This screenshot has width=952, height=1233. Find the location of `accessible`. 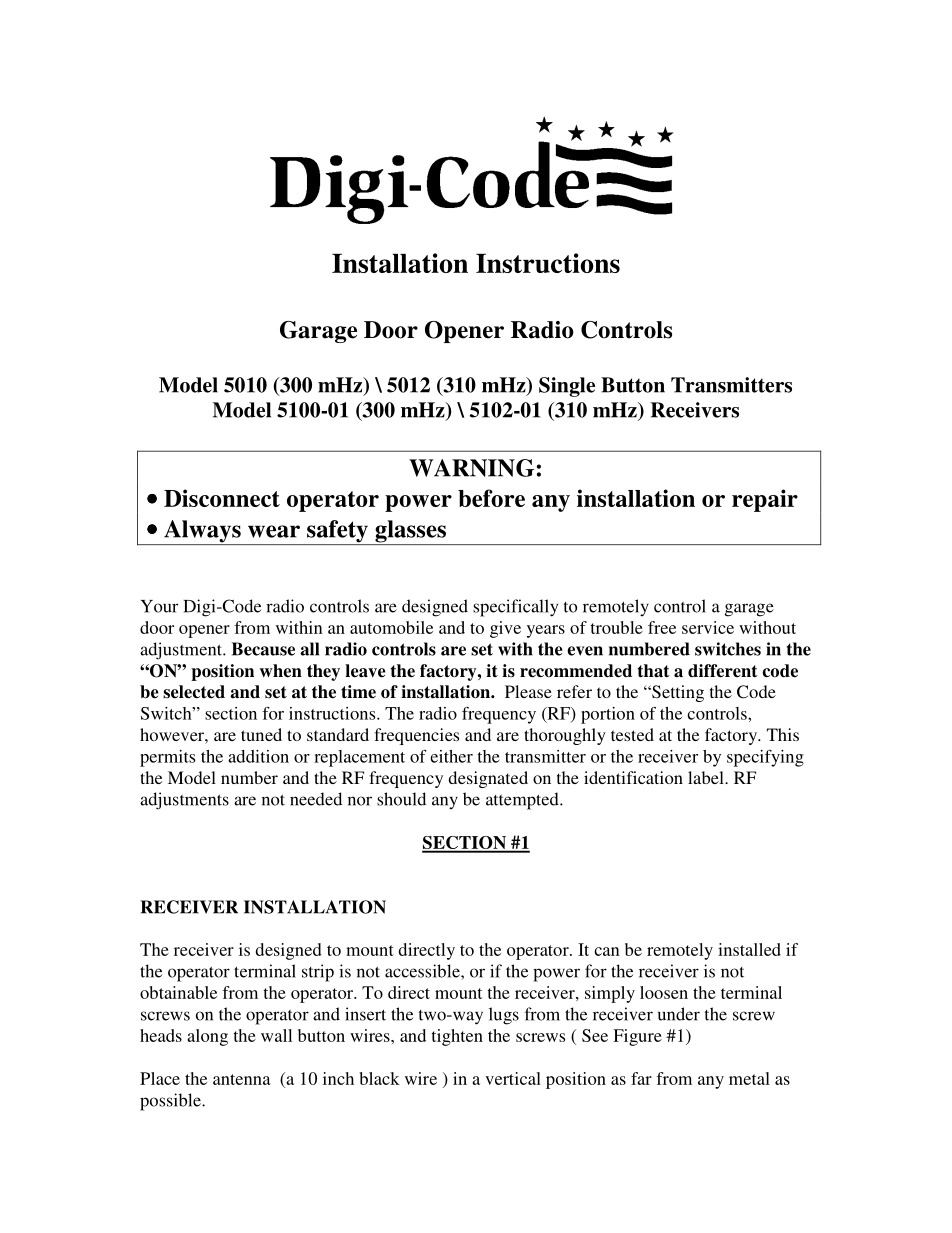

accessible is located at coordinates (423, 971).
